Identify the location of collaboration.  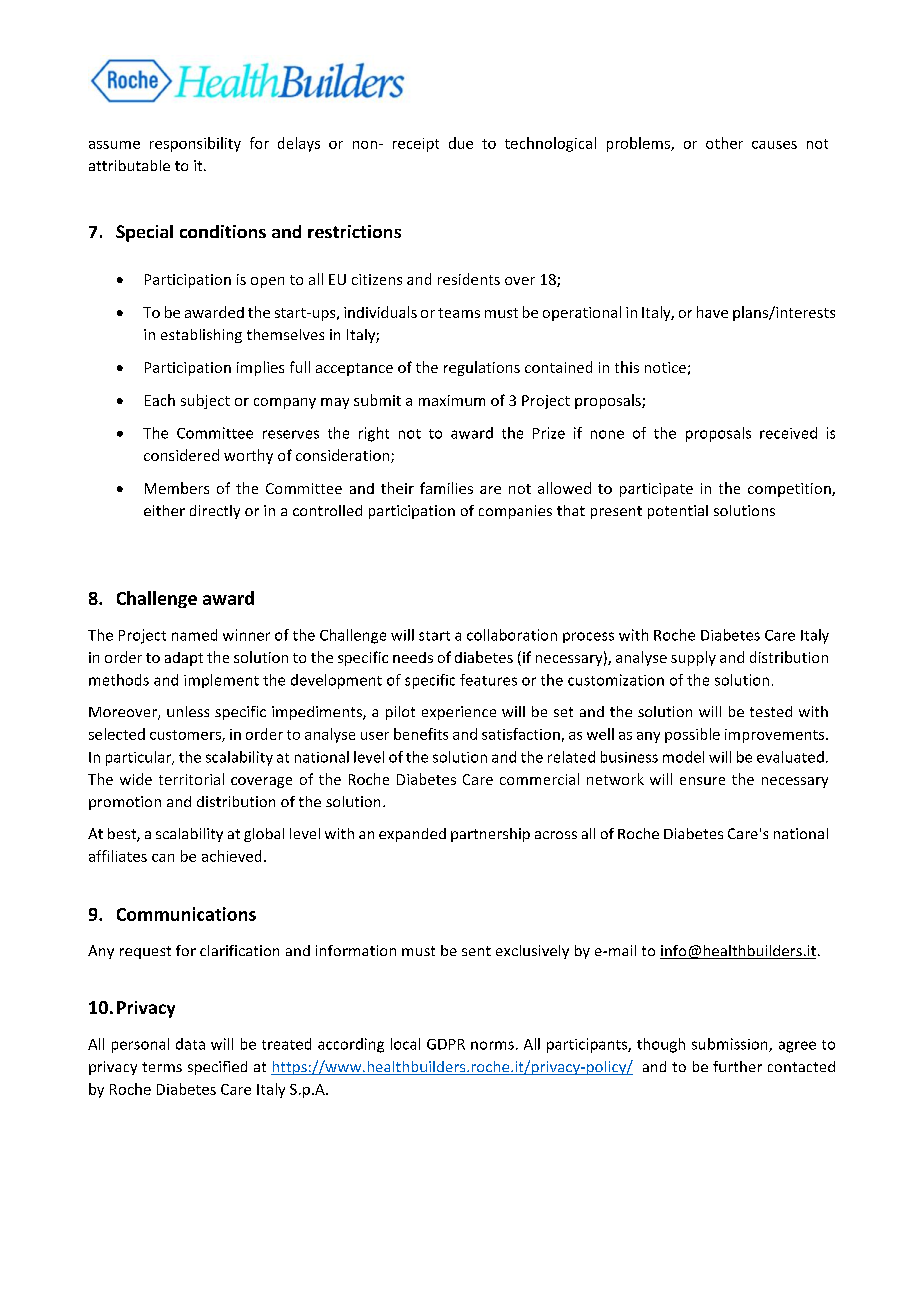
(512, 635).
